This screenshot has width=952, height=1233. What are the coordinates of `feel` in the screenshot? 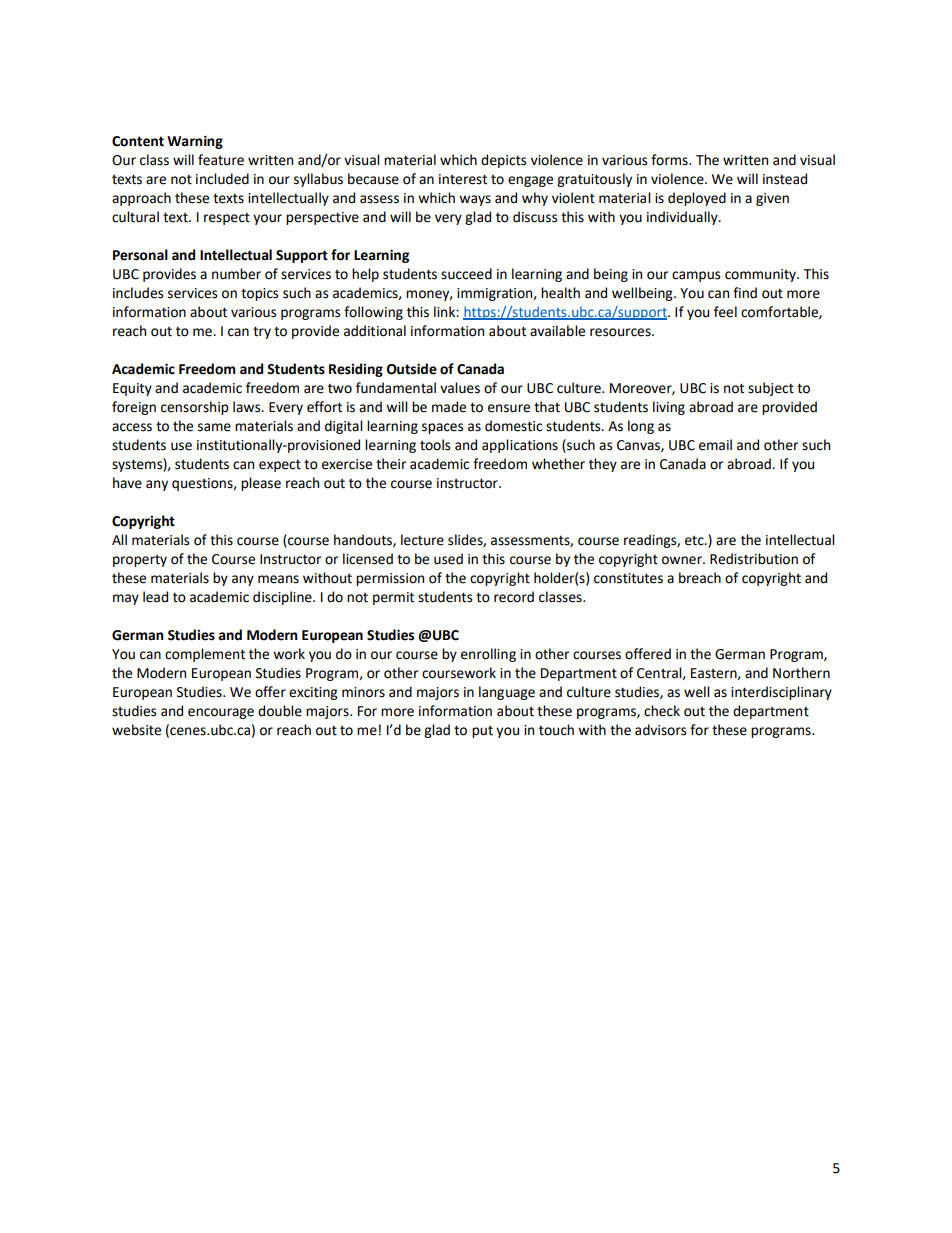 It's located at (725, 312).
